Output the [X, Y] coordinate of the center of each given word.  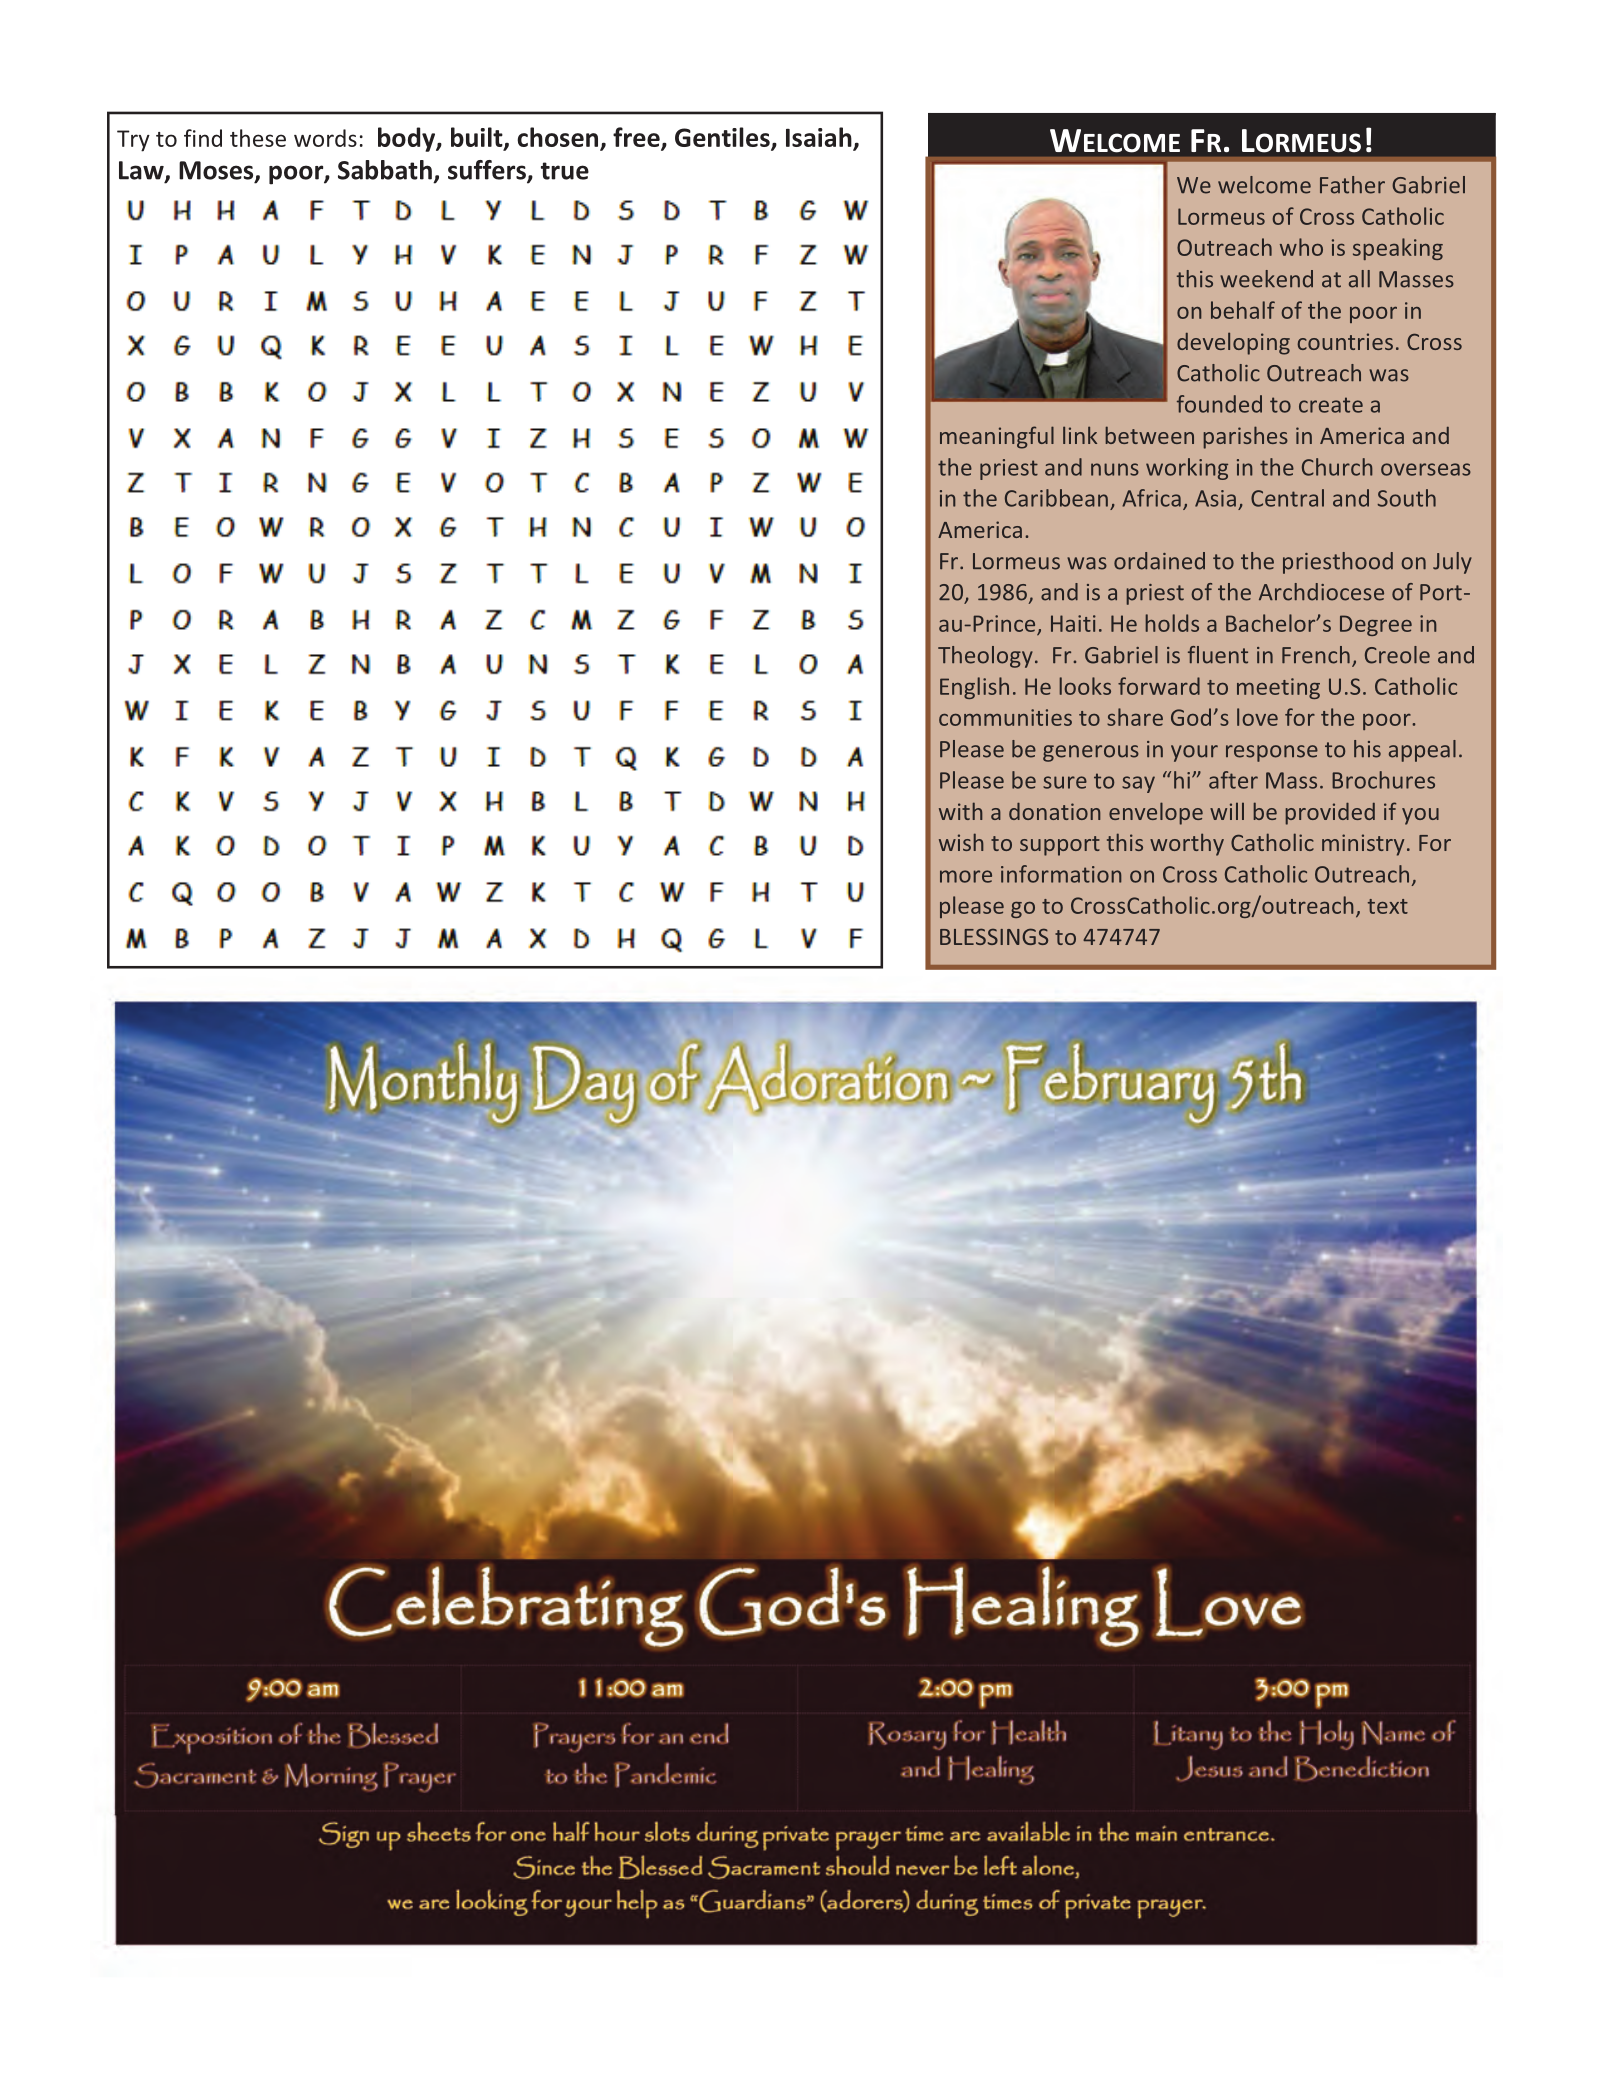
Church [1337, 467]
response [1272, 753]
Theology [985, 657]
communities [1005, 717]
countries [1345, 341]
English [974, 688]
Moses [217, 171]
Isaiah [820, 138]
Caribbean [1056, 498]
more [966, 876]
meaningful [997, 437]
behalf [1243, 310]
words [325, 138]
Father [1352, 185]
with [961, 811]
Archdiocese [1321, 592]
